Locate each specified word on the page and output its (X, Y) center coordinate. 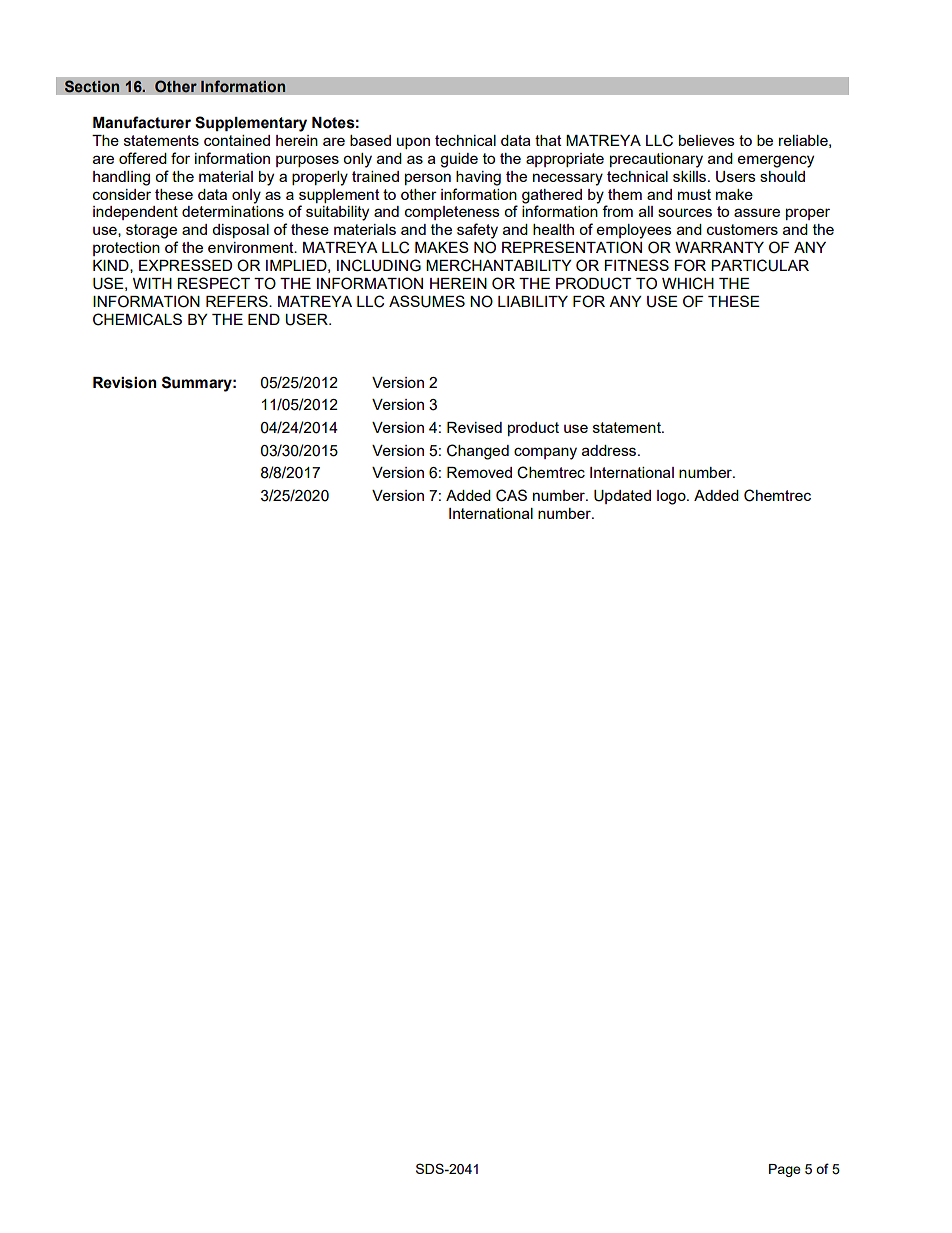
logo (672, 497)
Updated (622, 497)
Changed (478, 452)
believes (707, 140)
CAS (511, 495)
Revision (124, 383)
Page (785, 1170)
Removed (479, 472)
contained (237, 140)
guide (459, 160)
